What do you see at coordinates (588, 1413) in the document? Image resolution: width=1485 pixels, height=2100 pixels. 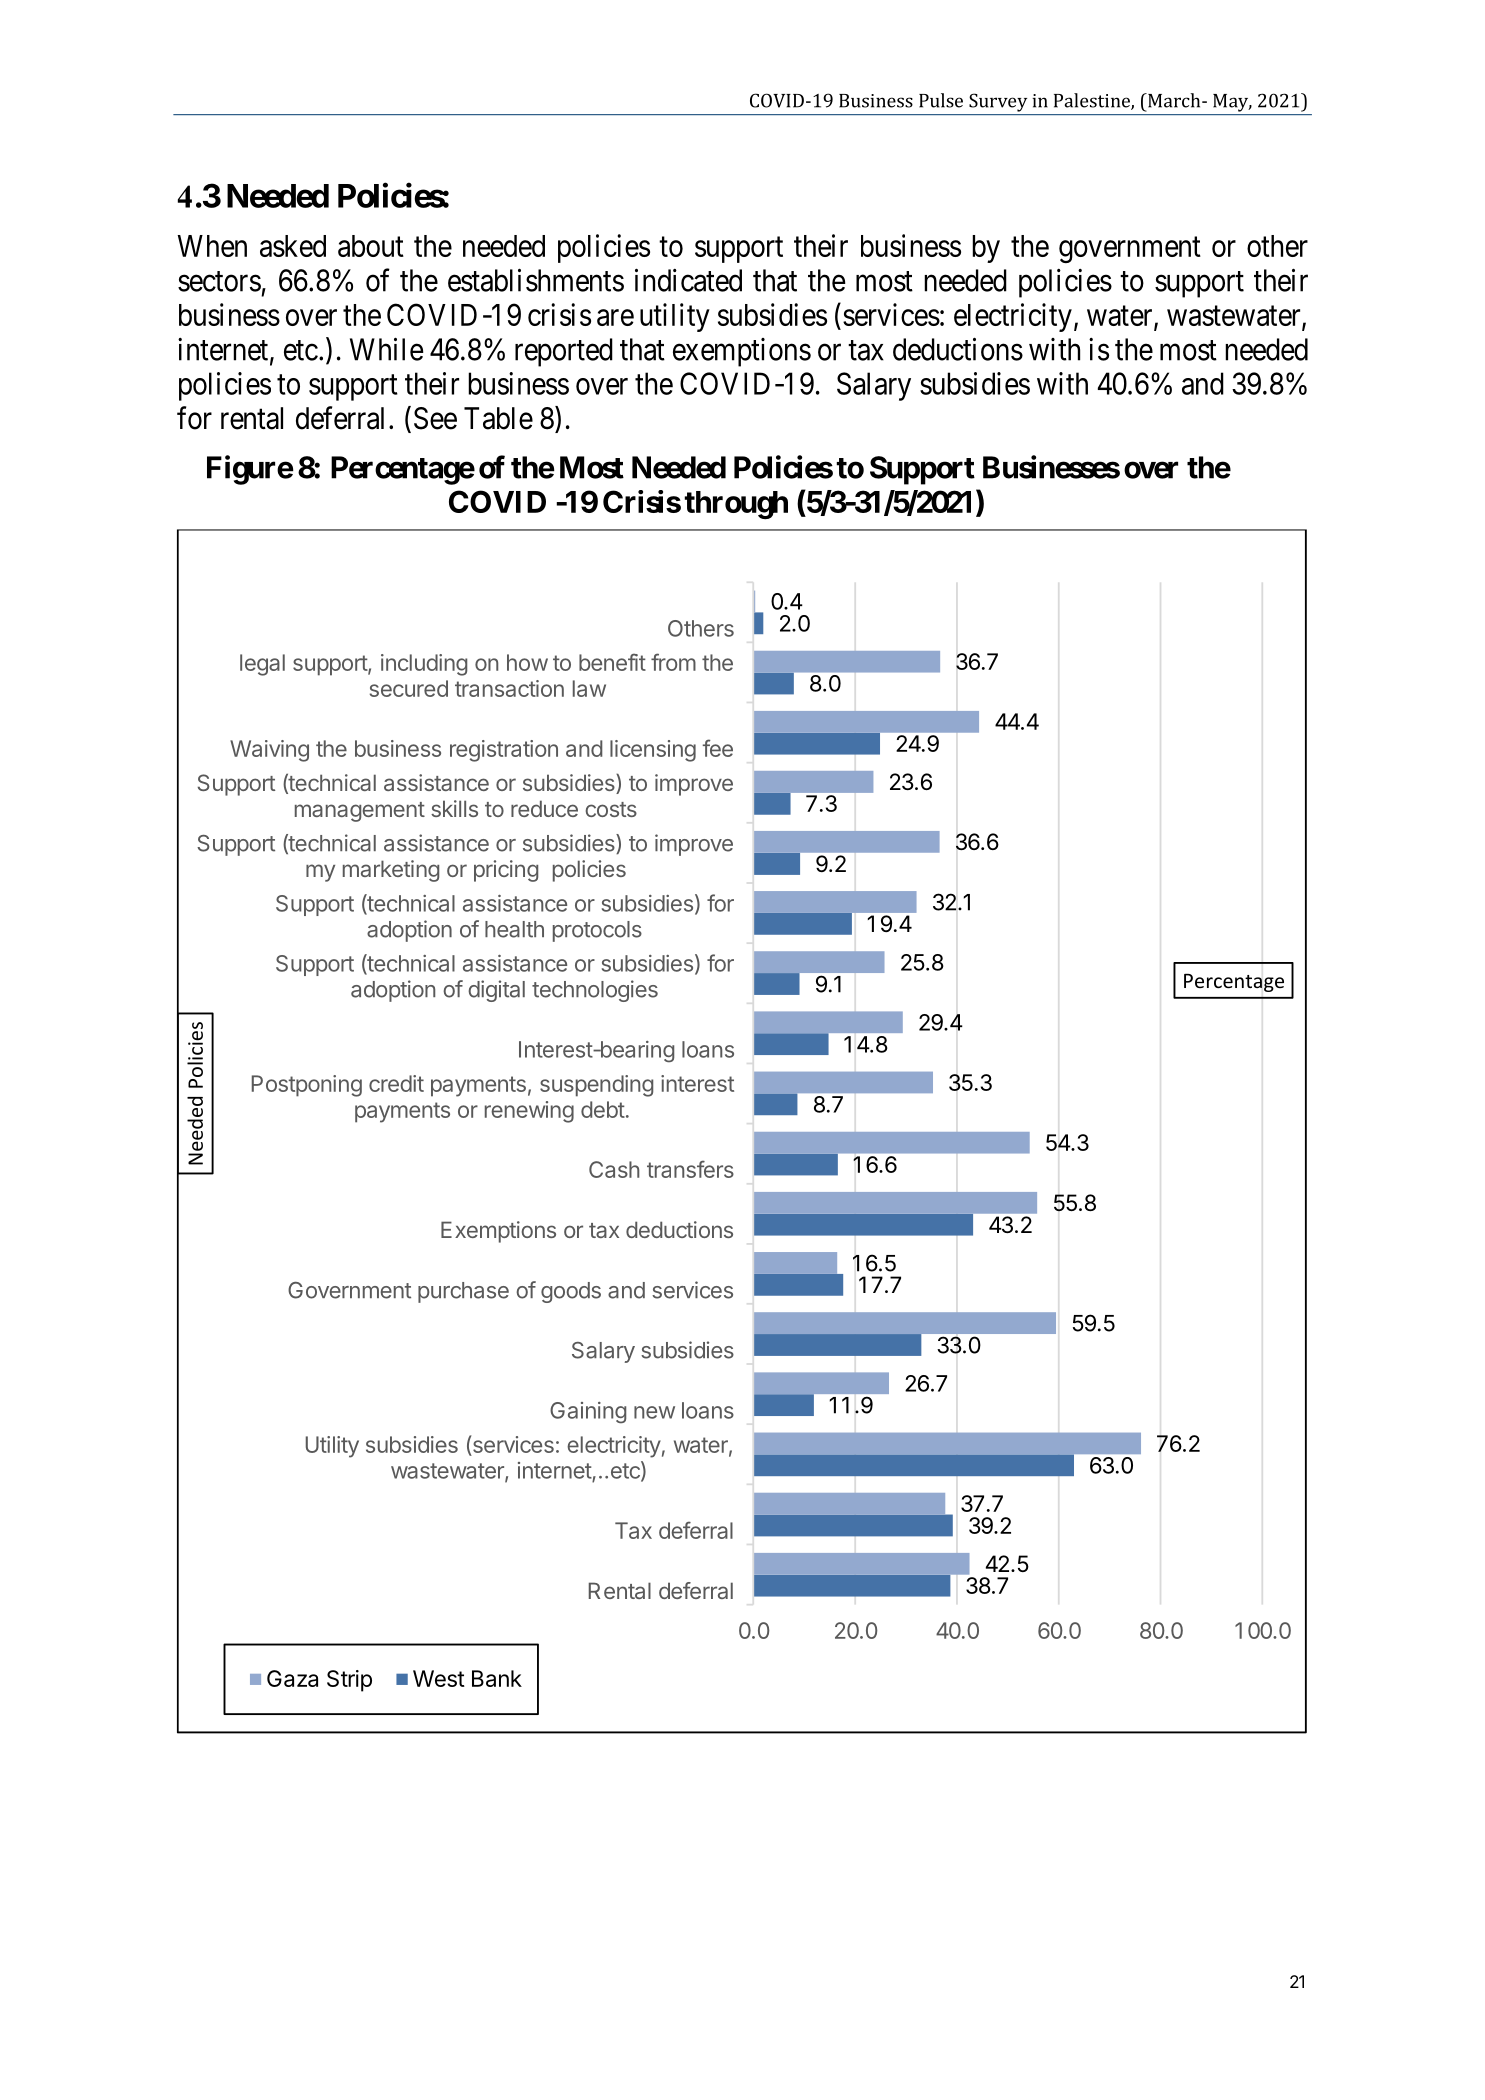 I see `Gaining` at bounding box center [588, 1413].
